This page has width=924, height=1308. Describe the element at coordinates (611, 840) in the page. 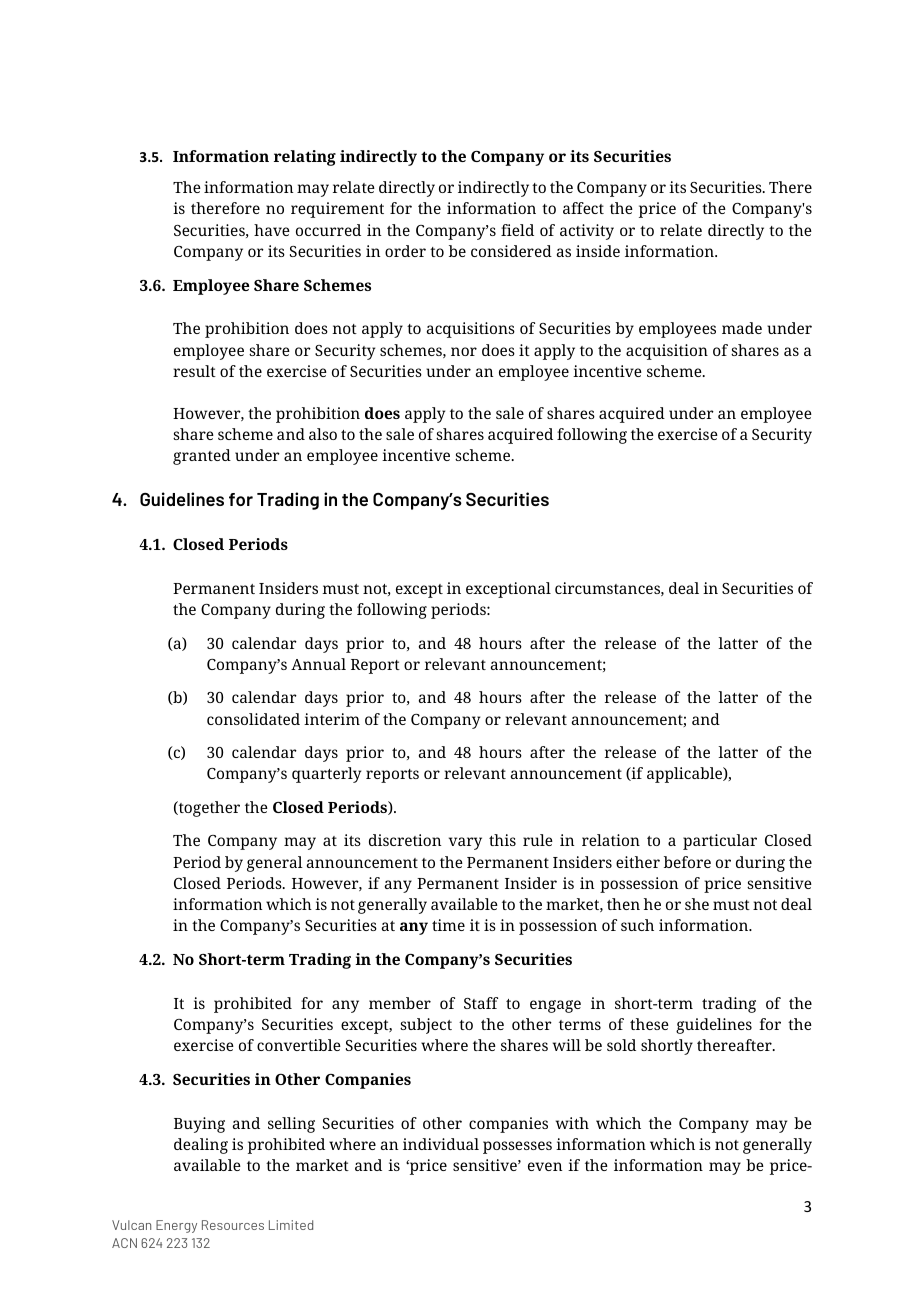

I see `relation` at that location.
